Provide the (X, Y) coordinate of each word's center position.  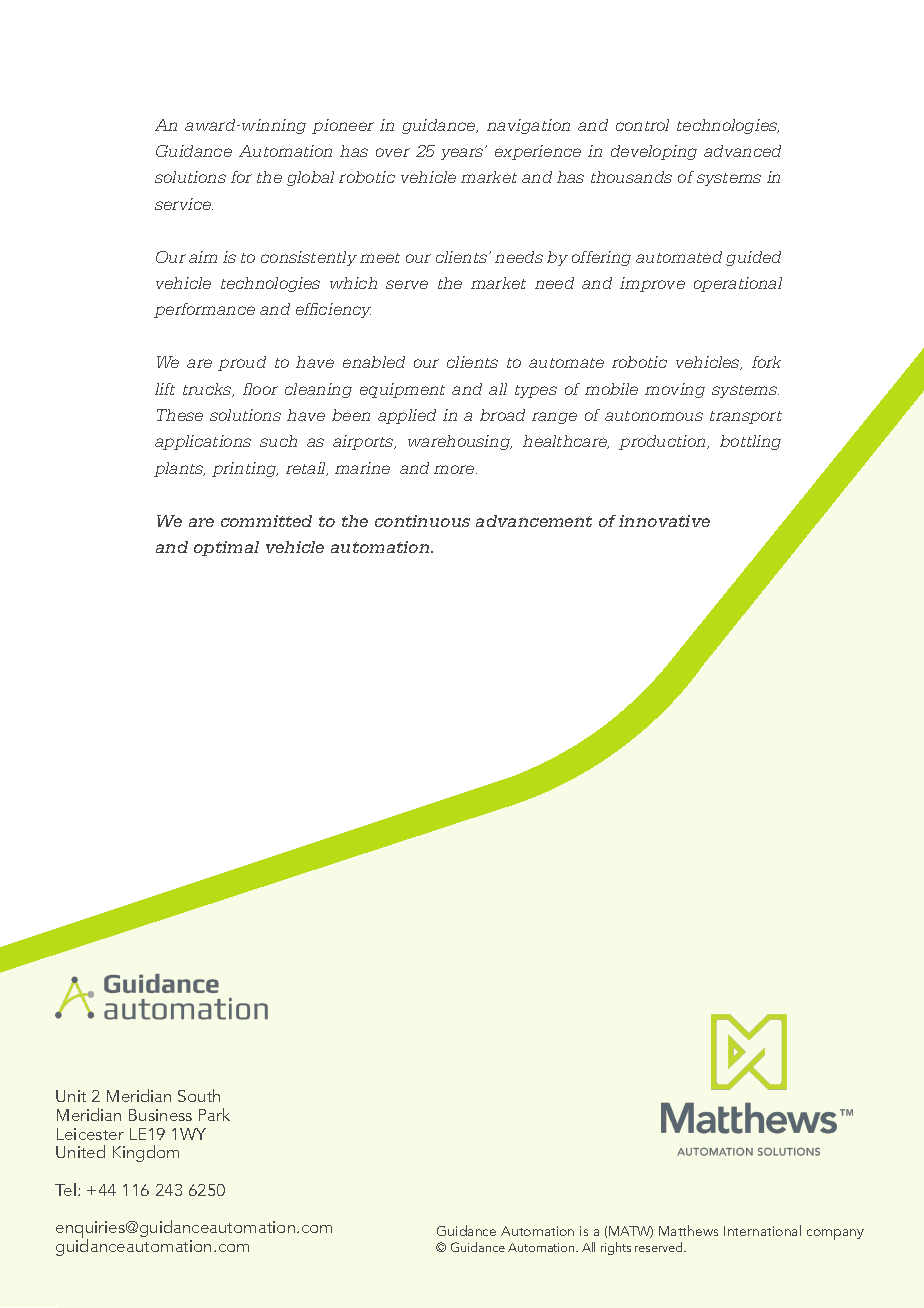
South (199, 1095)
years (463, 153)
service (184, 204)
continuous (422, 521)
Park (214, 1114)
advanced (742, 151)
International (762, 1230)
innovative (664, 521)
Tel (65, 1189)
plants (179, 469)
